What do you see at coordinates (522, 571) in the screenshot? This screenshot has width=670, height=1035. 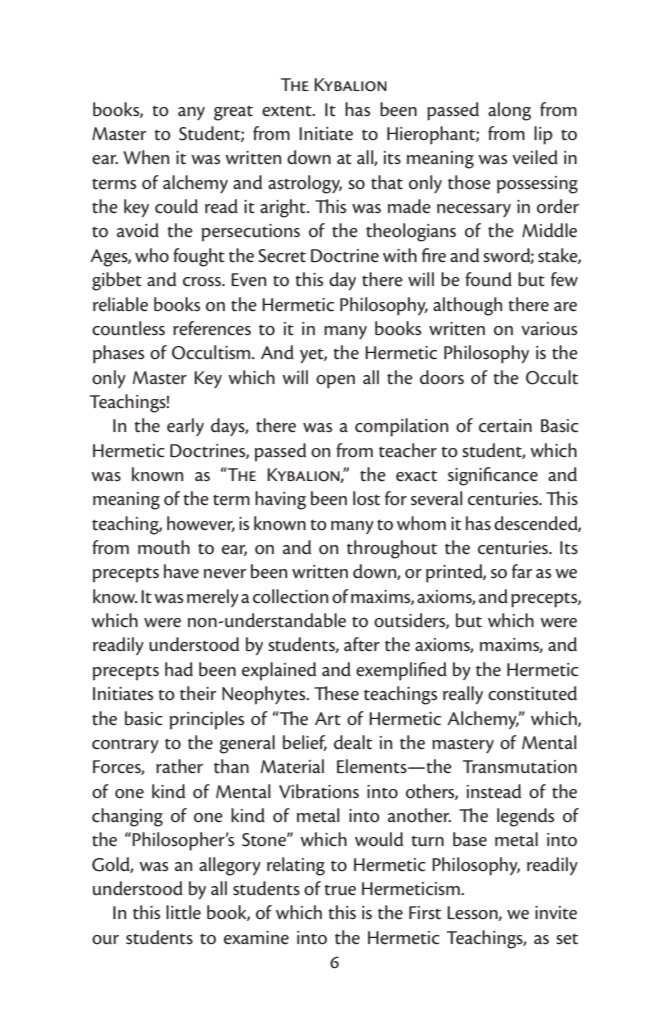 I see `far` at bounding box center [522, 571].
